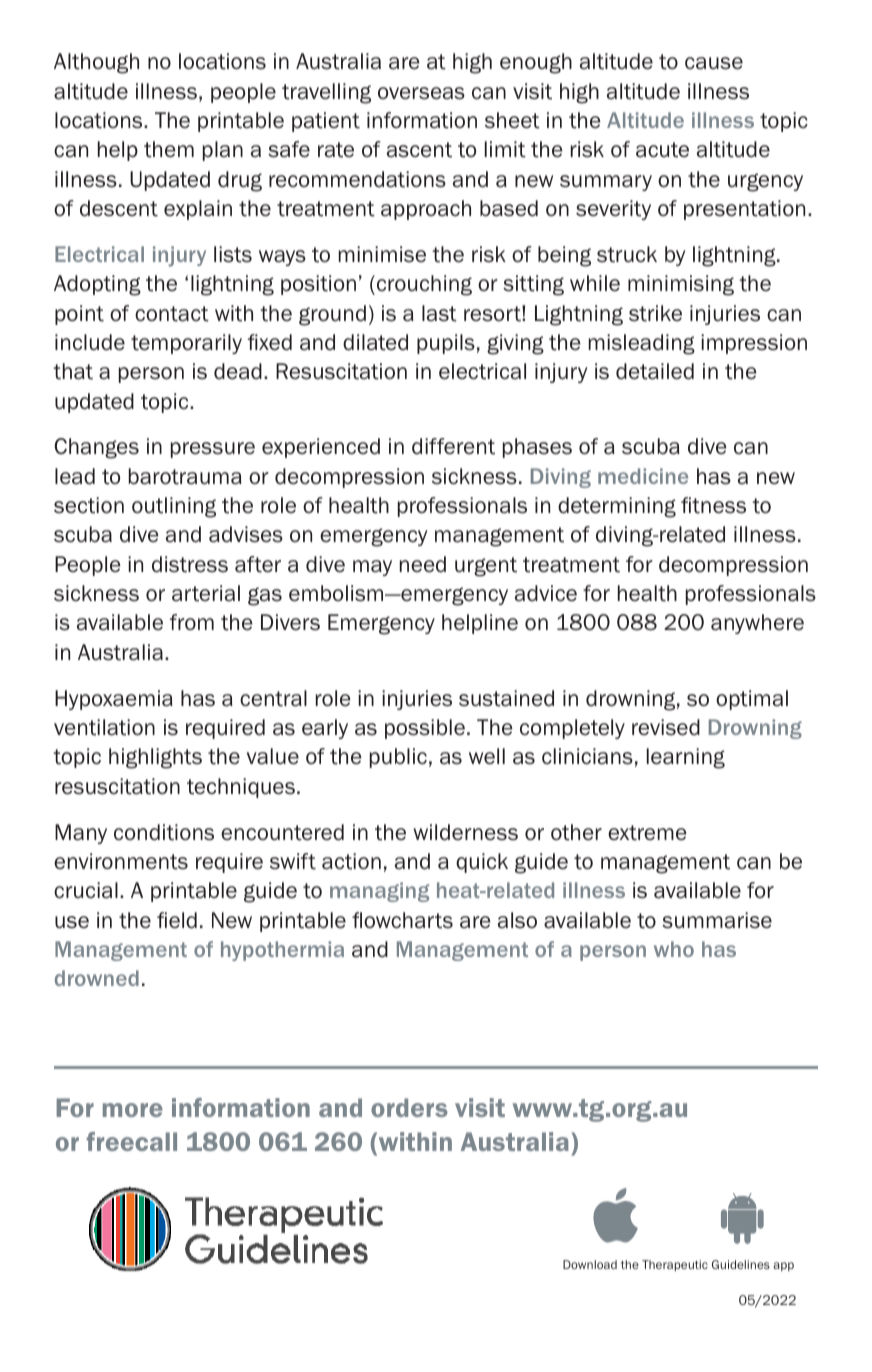 This screenshot has height=1372, width=872. Describe the element at coordinates (666, 727) in the screenshot. I see `revised` at that location.
